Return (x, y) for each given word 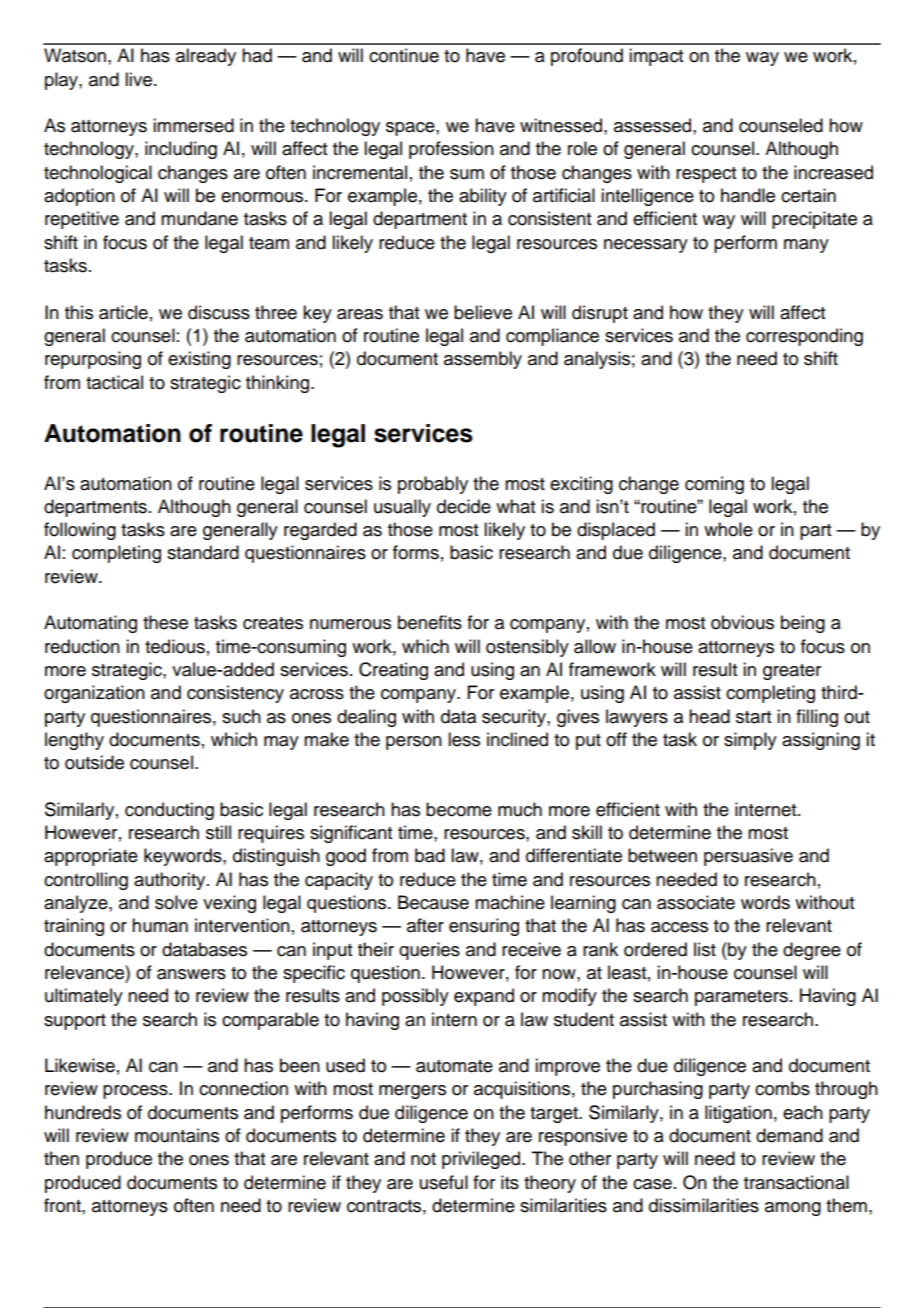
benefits (430, 622)
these (165, 622)
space (411, 129)
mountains (177, 1135)
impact (656, 57)
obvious (742, 622)
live (138, 79)
